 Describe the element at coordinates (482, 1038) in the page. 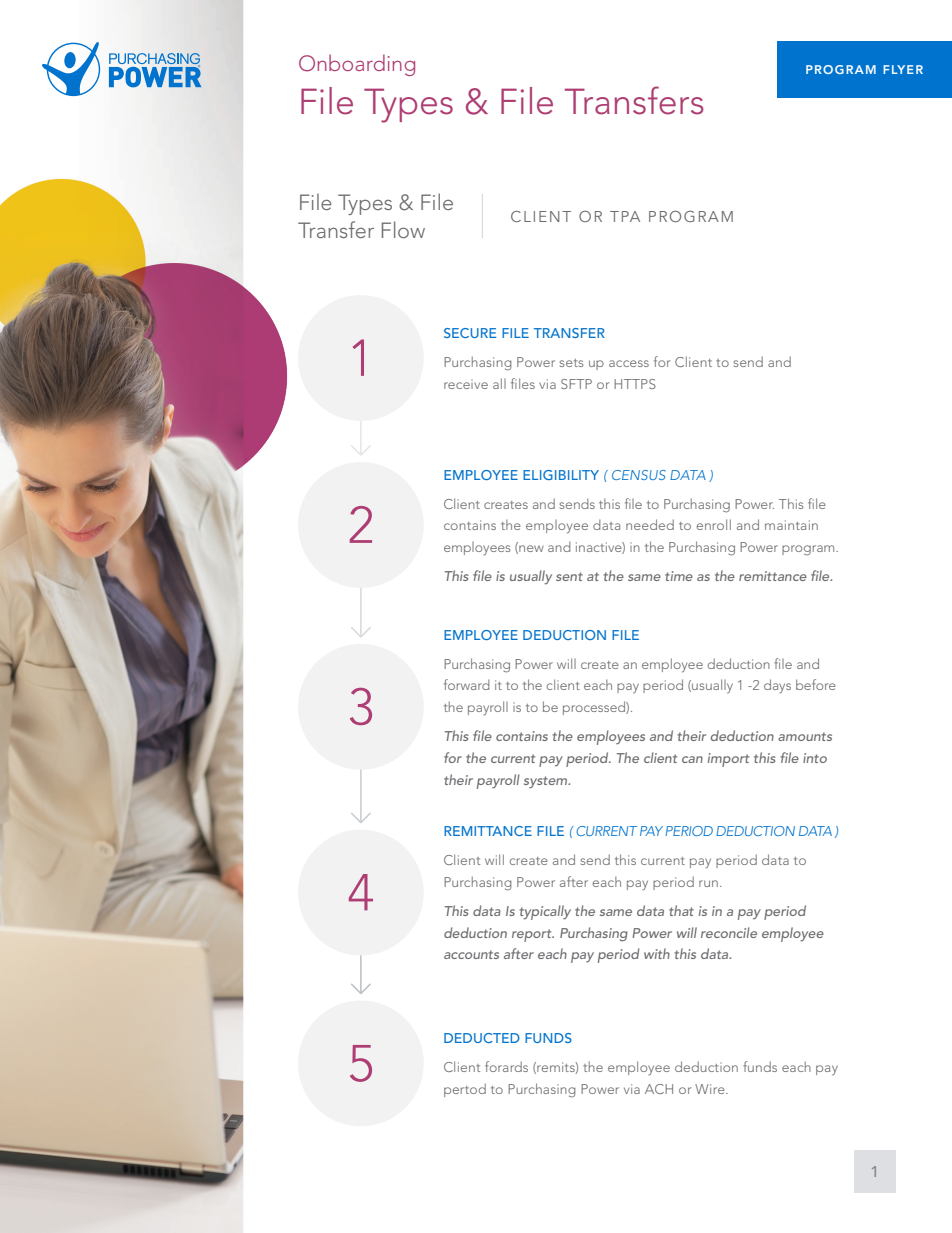

I see `DEDUCTED` at that location.
